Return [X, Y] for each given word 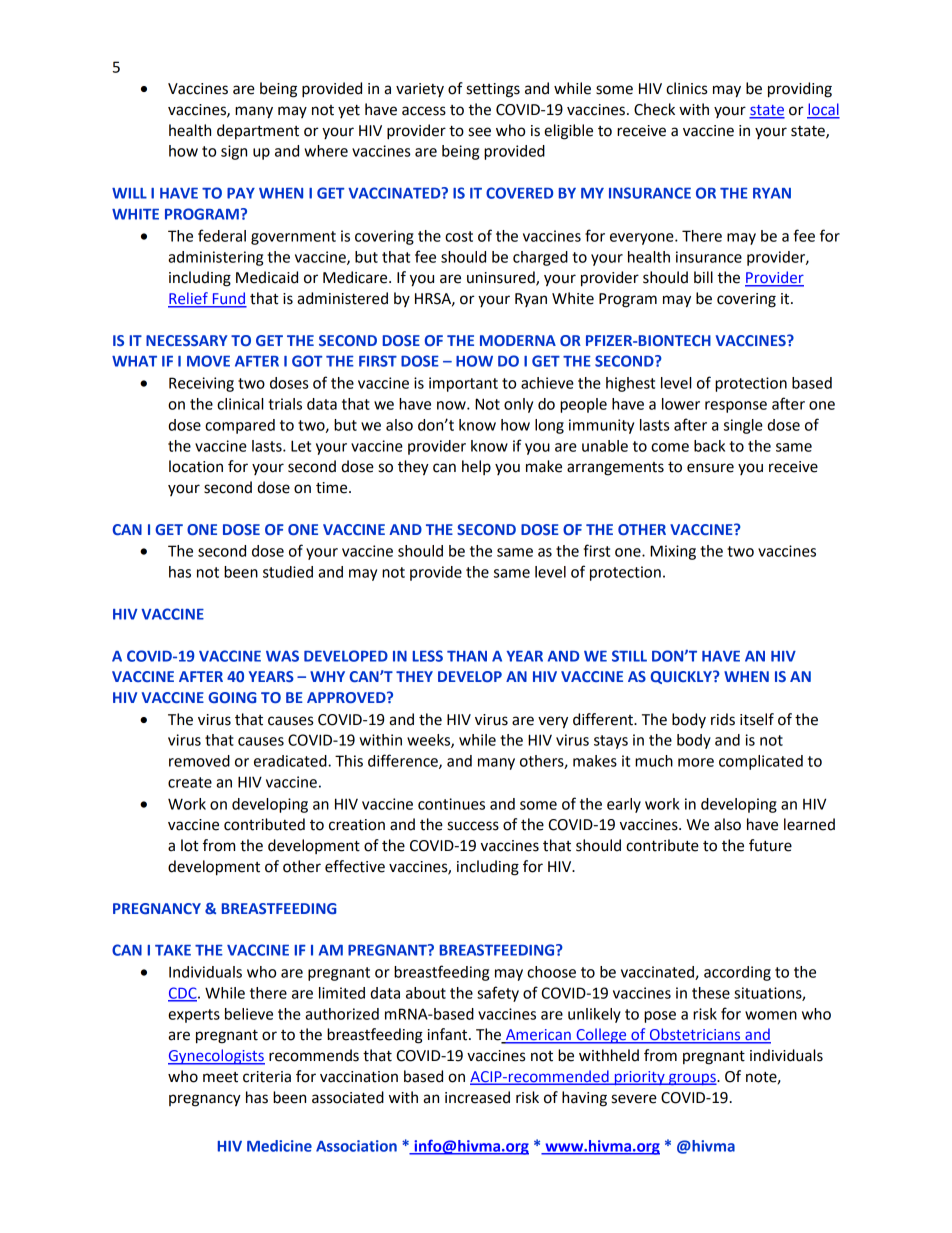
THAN [467, 656]
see [479, 132]
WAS [282, 656]
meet [220, 1077]
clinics [686, 88]
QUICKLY [682, 677]
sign [234, 152]
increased [477, 1097]
